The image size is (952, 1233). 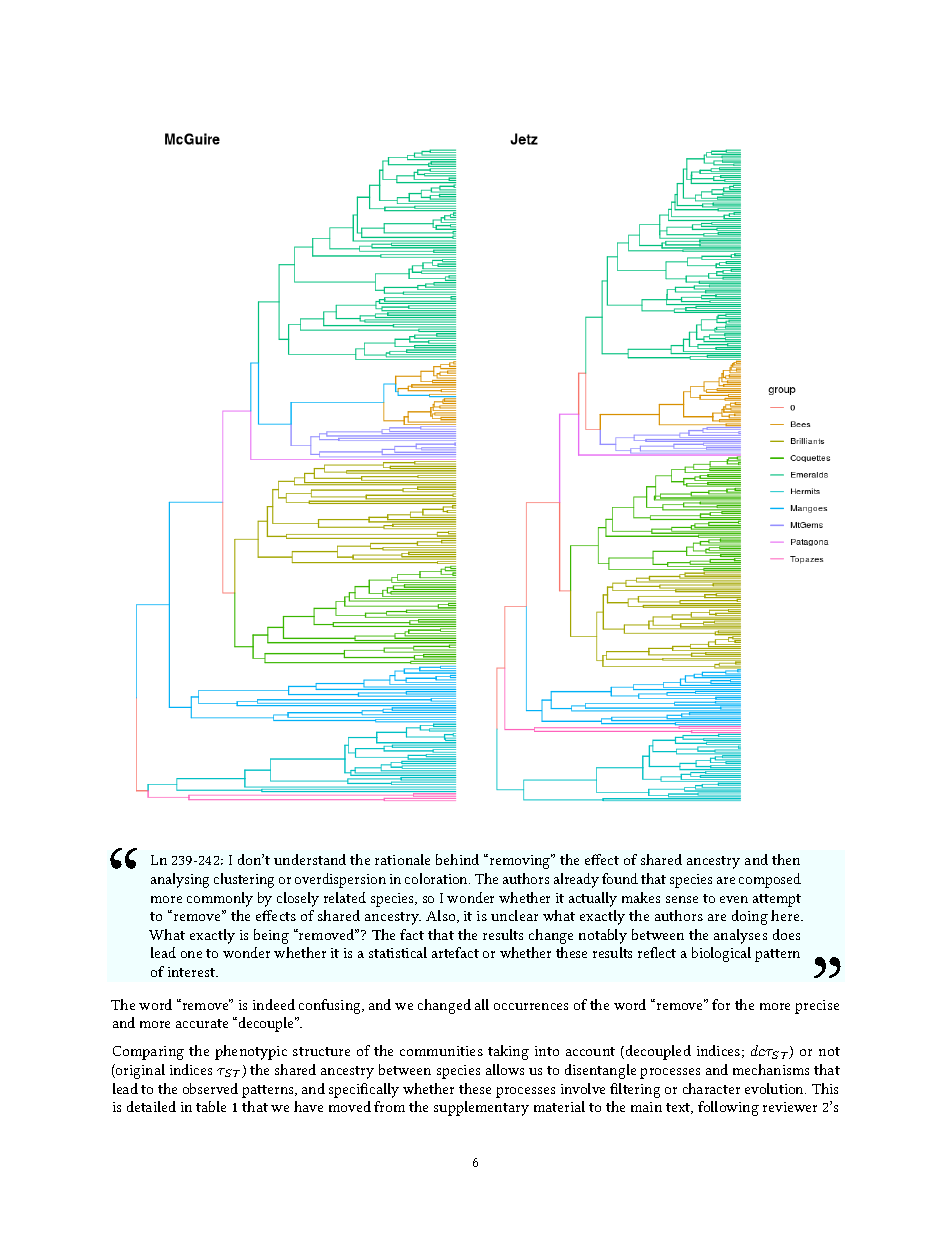 What do you see at coordinates (786, 859) in the document?
I see `then` at bounding box center [786, 859].
